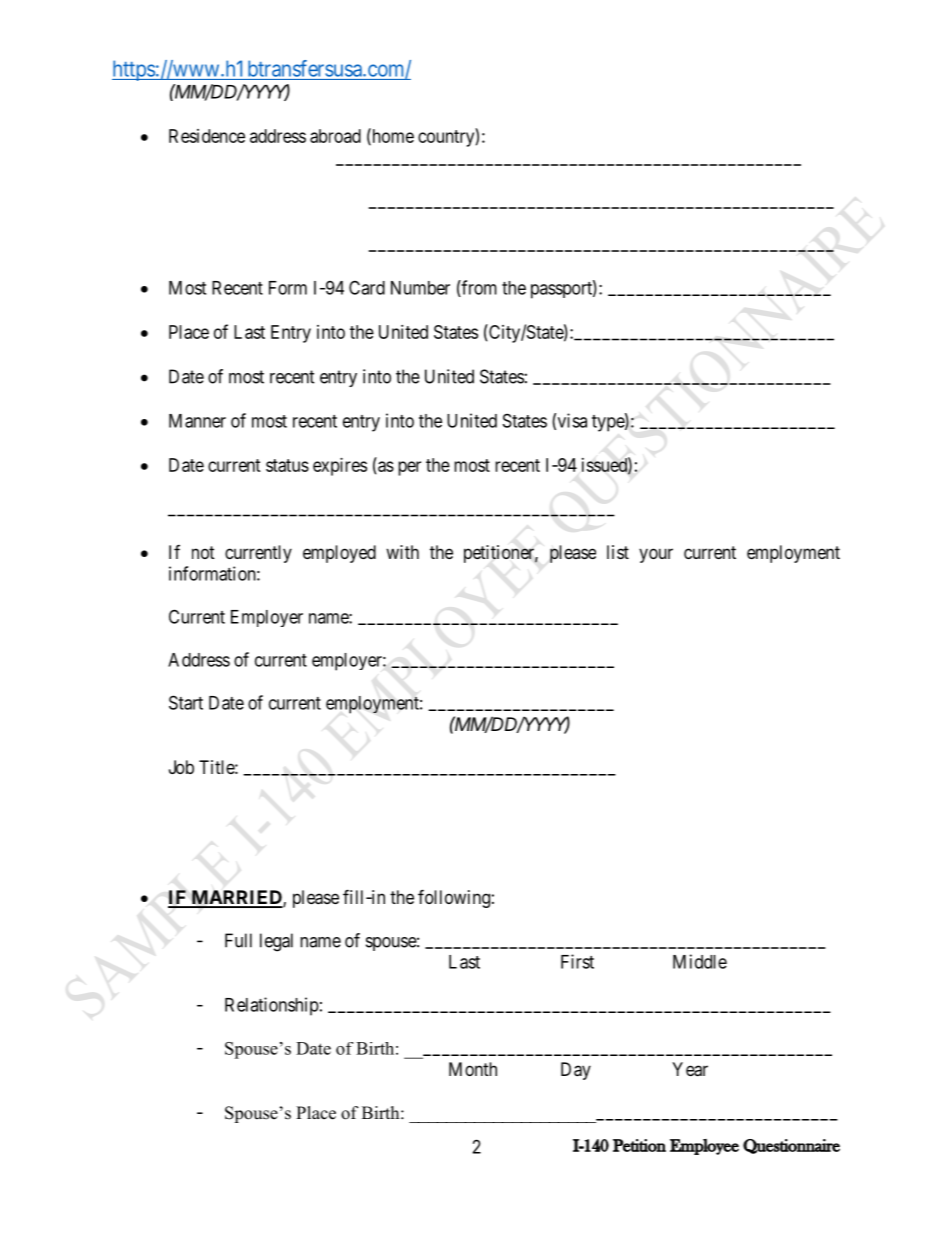 This screenshot has height=1233, width=952. What do you see at coordinates (473, 1069) in the screenshot?
I see `Month` at bounding box center [473, 1069].
